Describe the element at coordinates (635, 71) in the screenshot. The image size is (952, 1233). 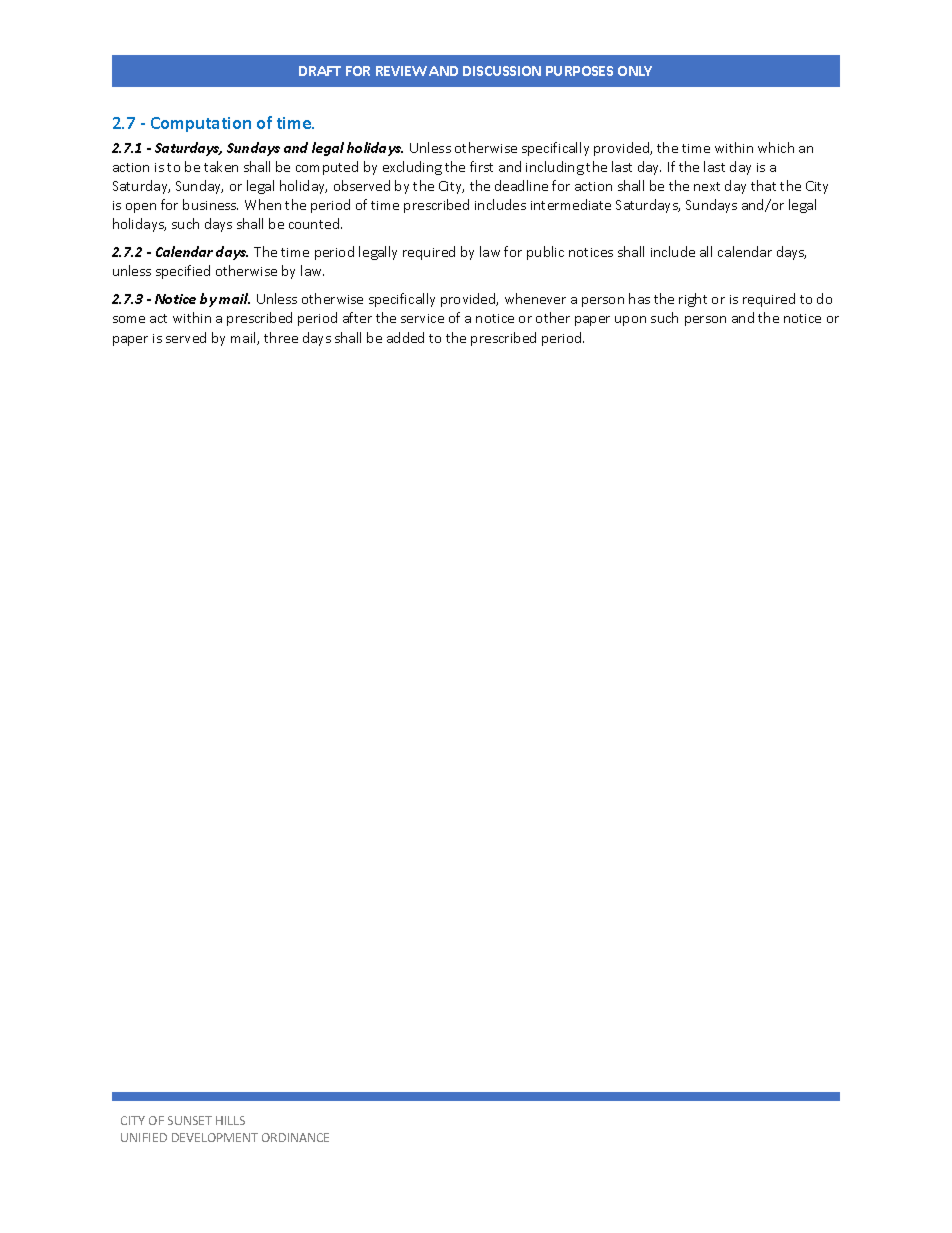
I see `ONLY` at that location.
